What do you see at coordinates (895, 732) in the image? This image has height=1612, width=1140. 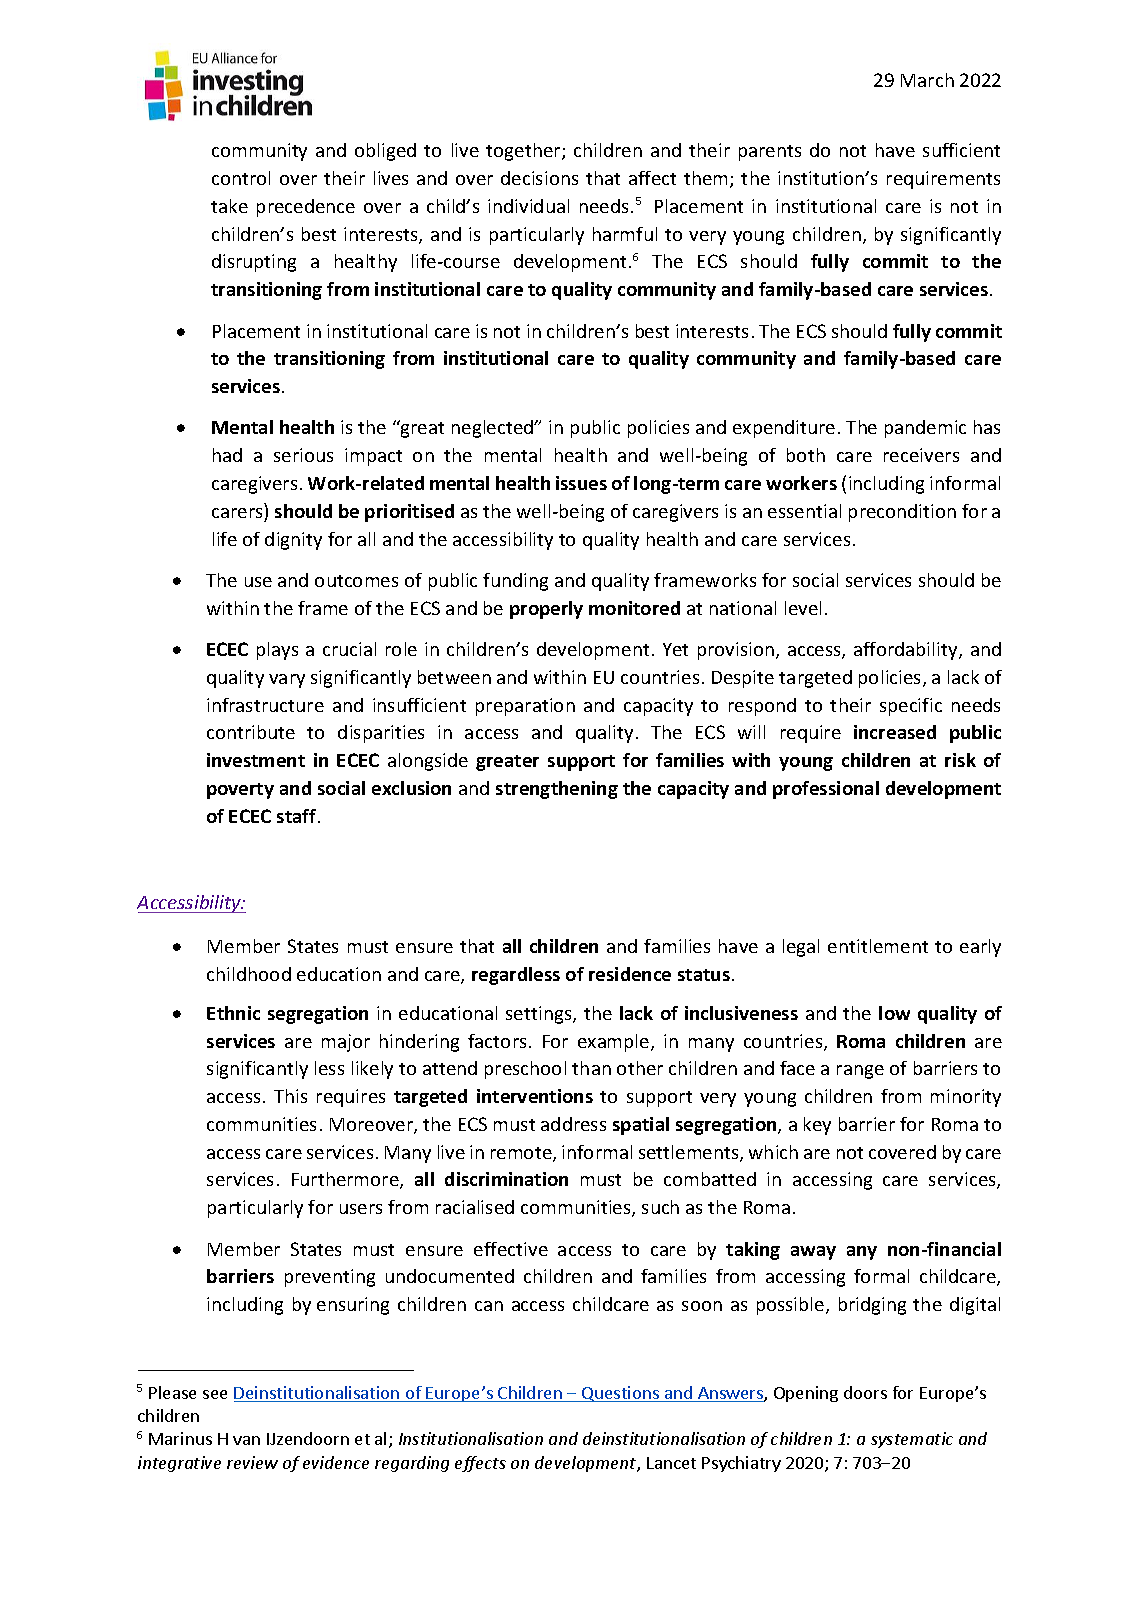 I see `increased` at bounding box center [895, 732].
